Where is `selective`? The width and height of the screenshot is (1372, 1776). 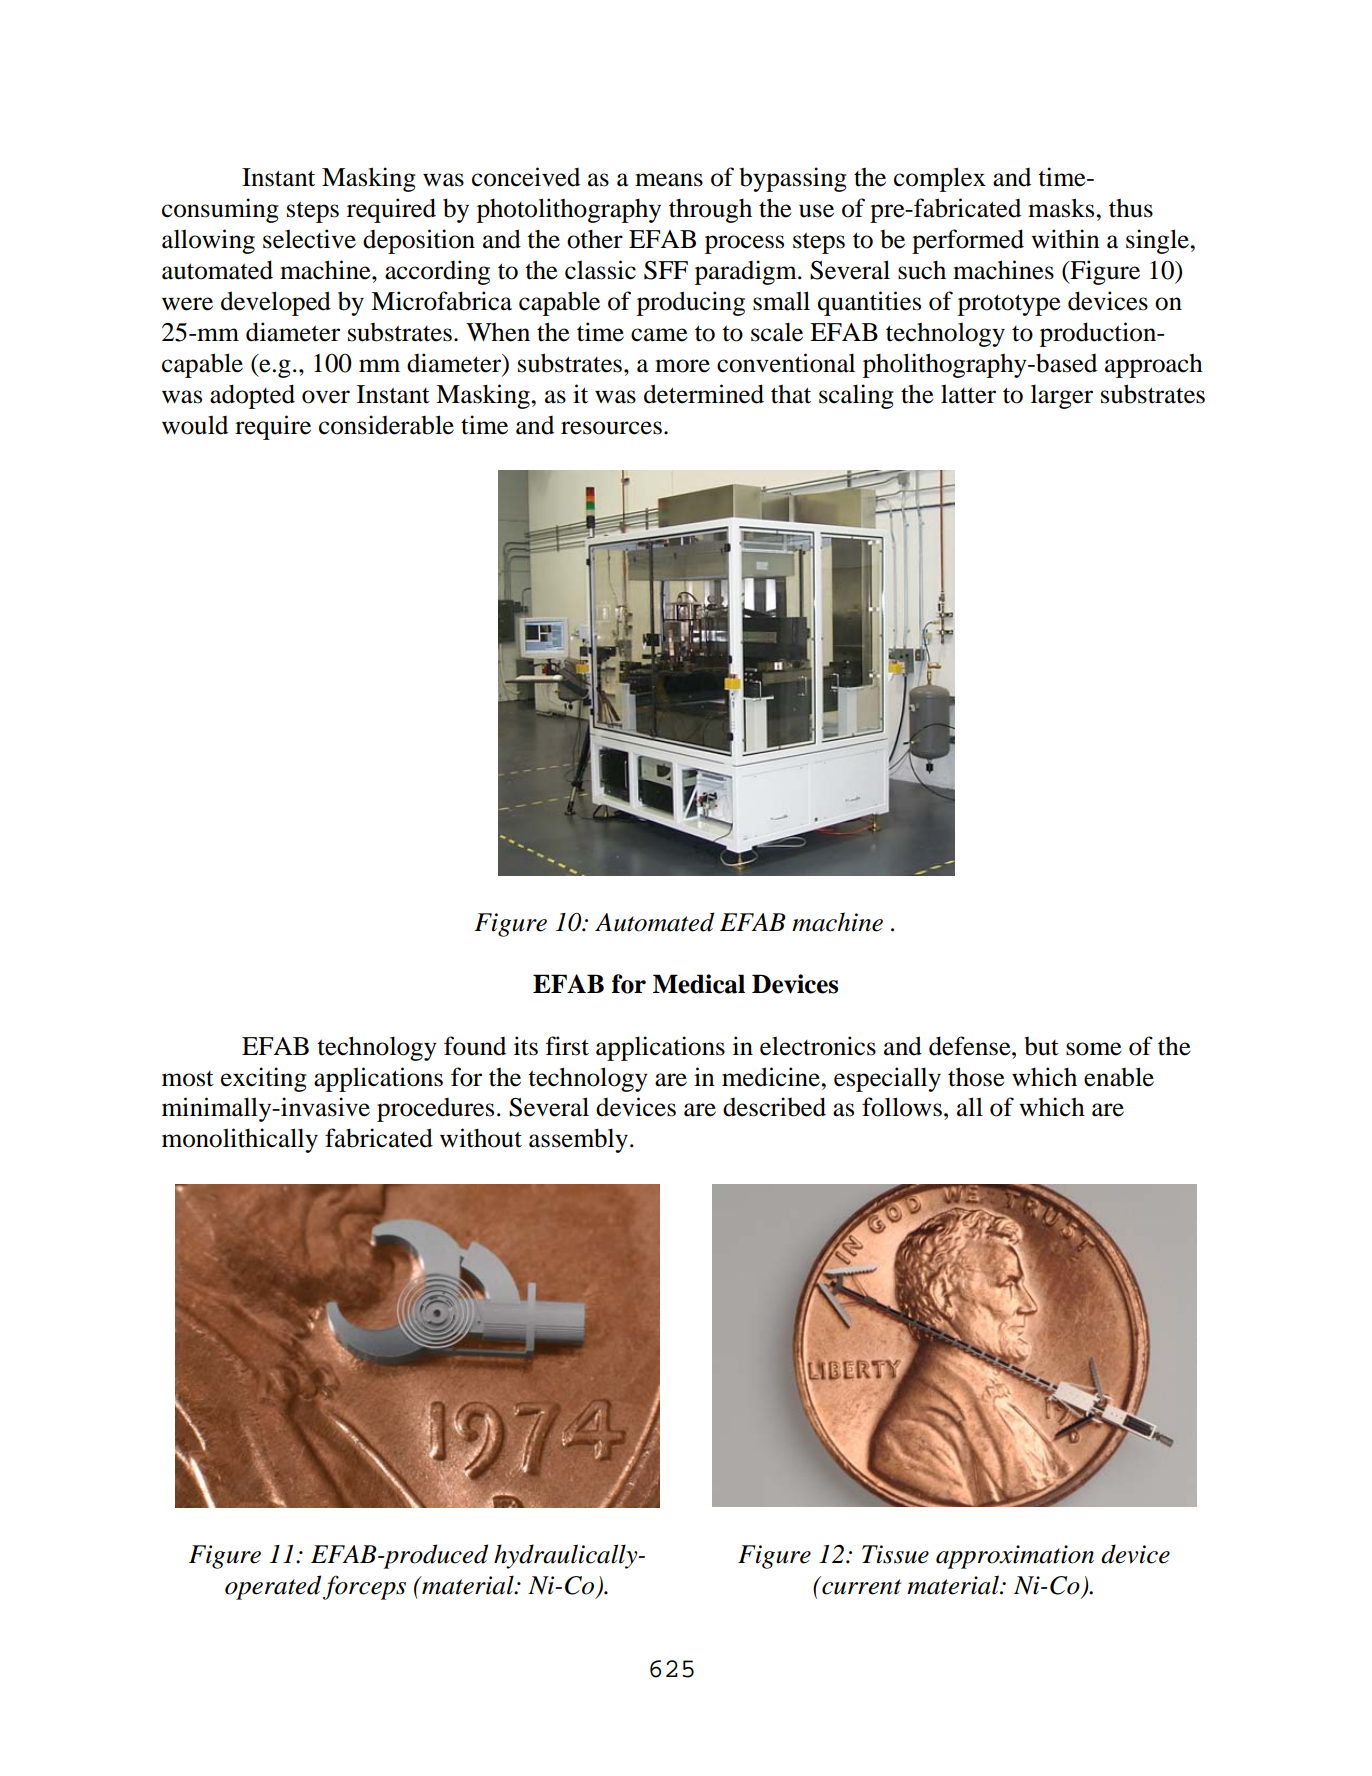
selective is located at coordinates (309, 239).
